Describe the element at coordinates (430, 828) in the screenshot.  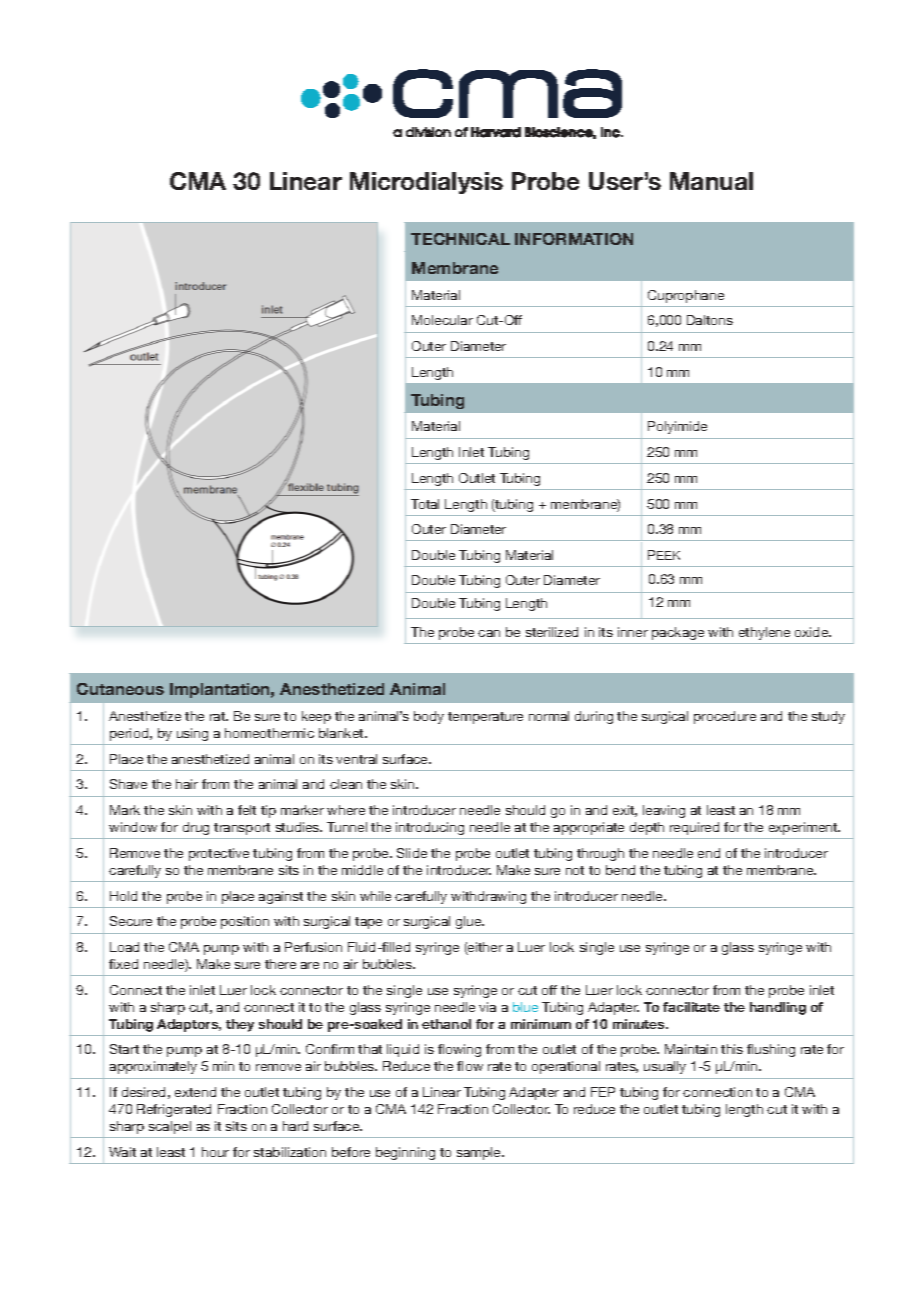
I see `introducing` at that location.
